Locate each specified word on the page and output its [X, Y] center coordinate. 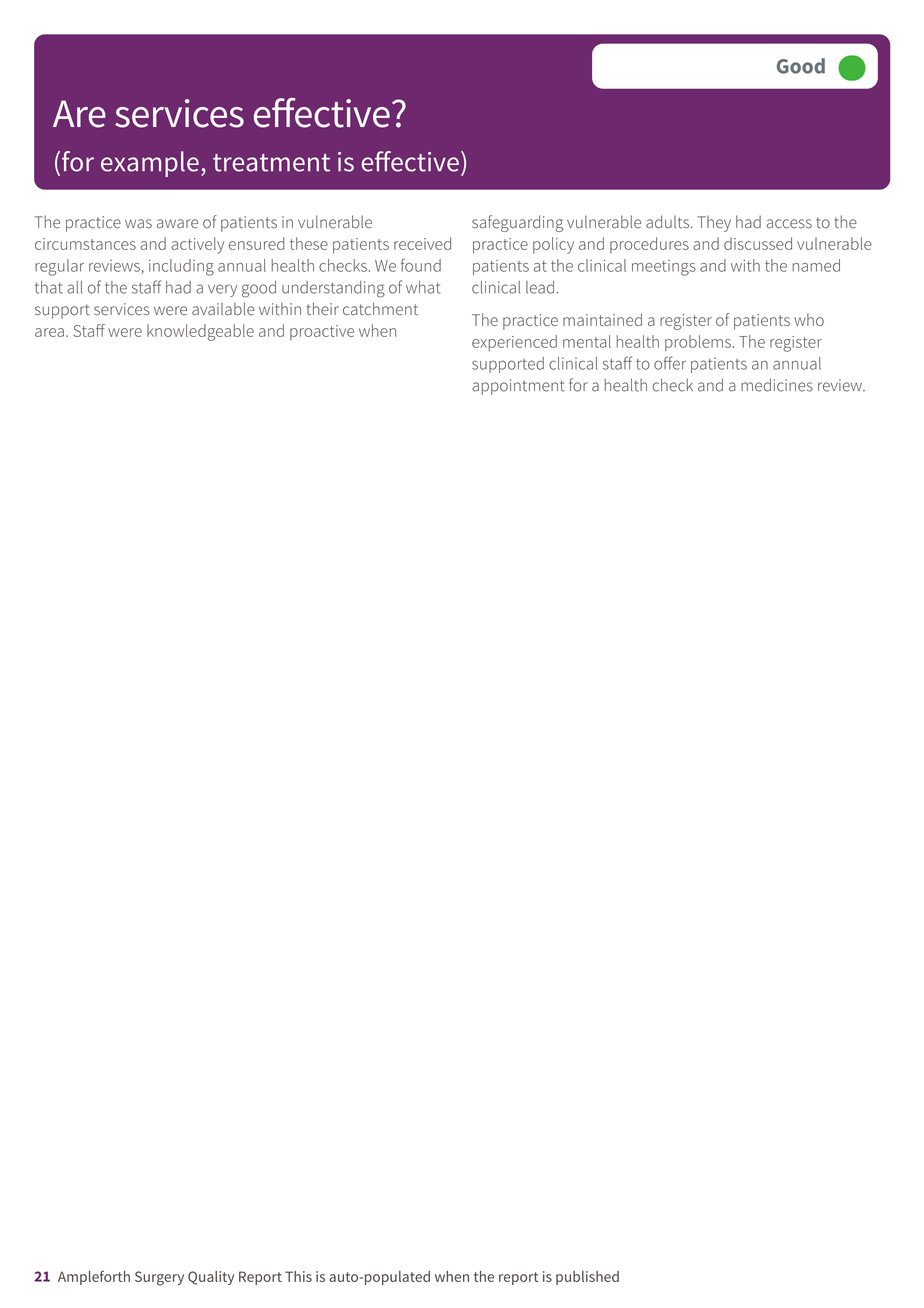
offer [670, 363]
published [587, 1278]
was [138, 224]
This [298, 1276]
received [422, 243]
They [714, 224]
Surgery [159, 1278]
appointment [518, 387]
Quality [211, 1278]
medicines [777, 385]
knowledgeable [200, 332]
